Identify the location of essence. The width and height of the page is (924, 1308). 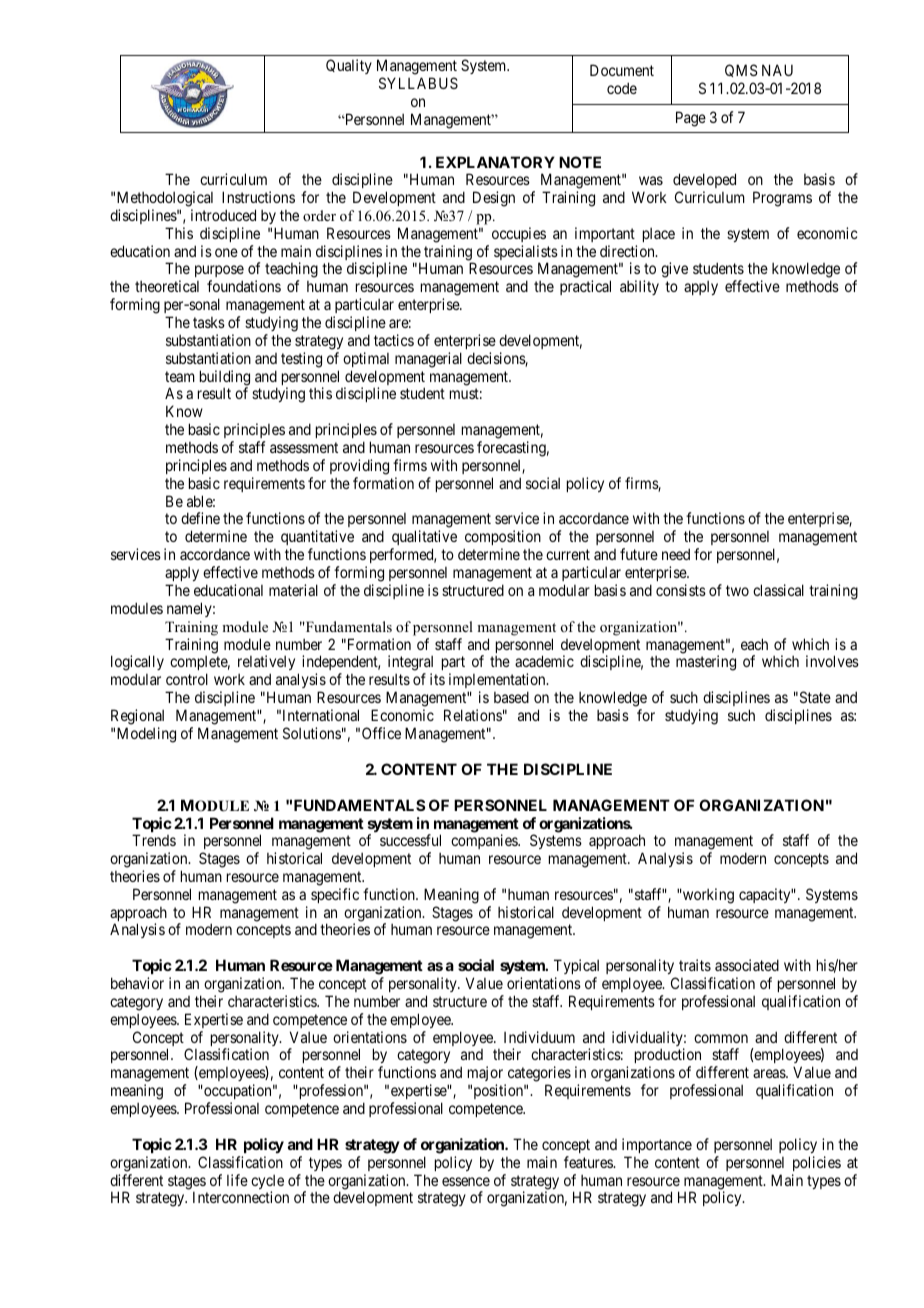
(466, 1181).
